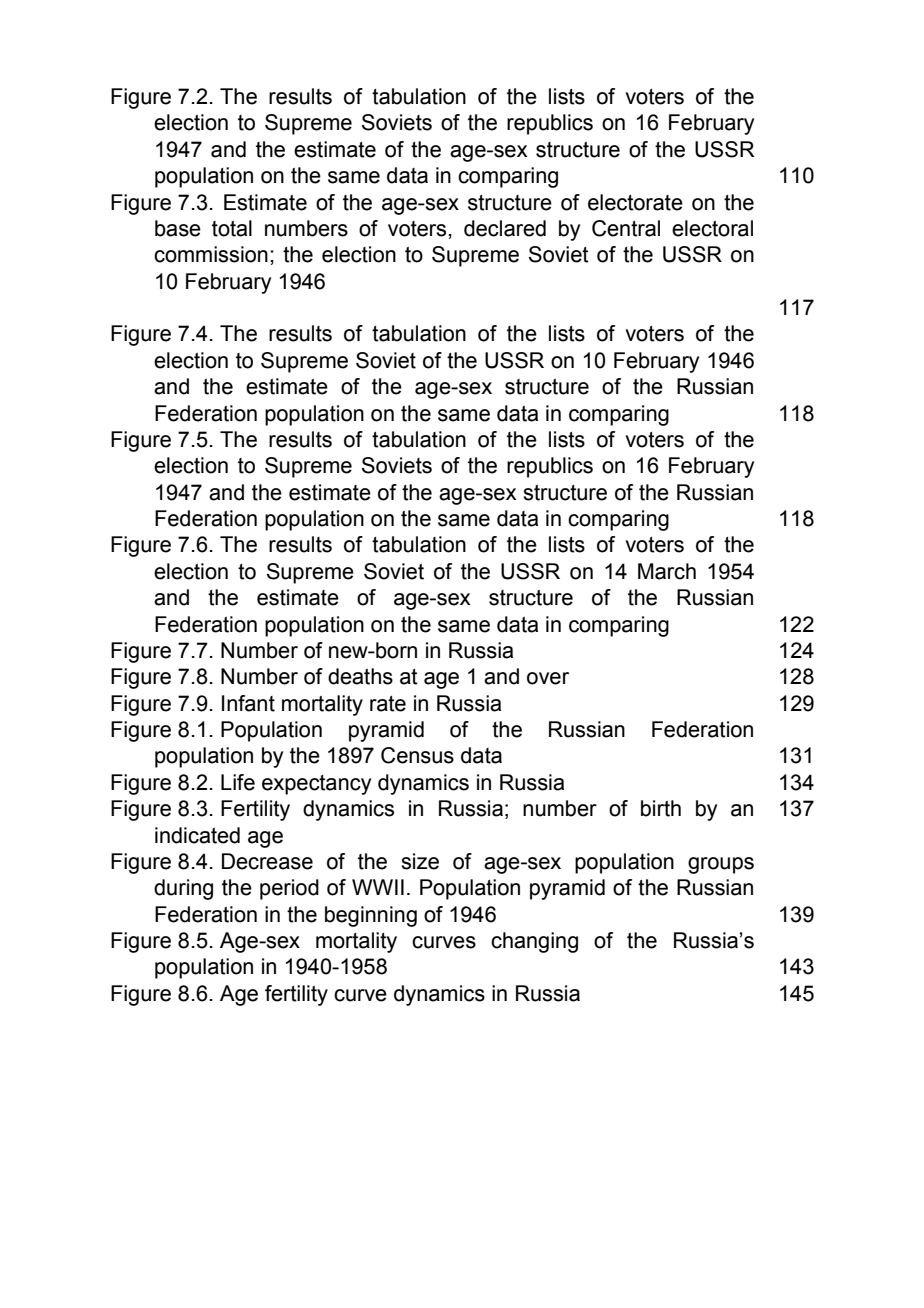  Describe the element at coordinates (211, 254) in the page. I see `commission` at that location.
